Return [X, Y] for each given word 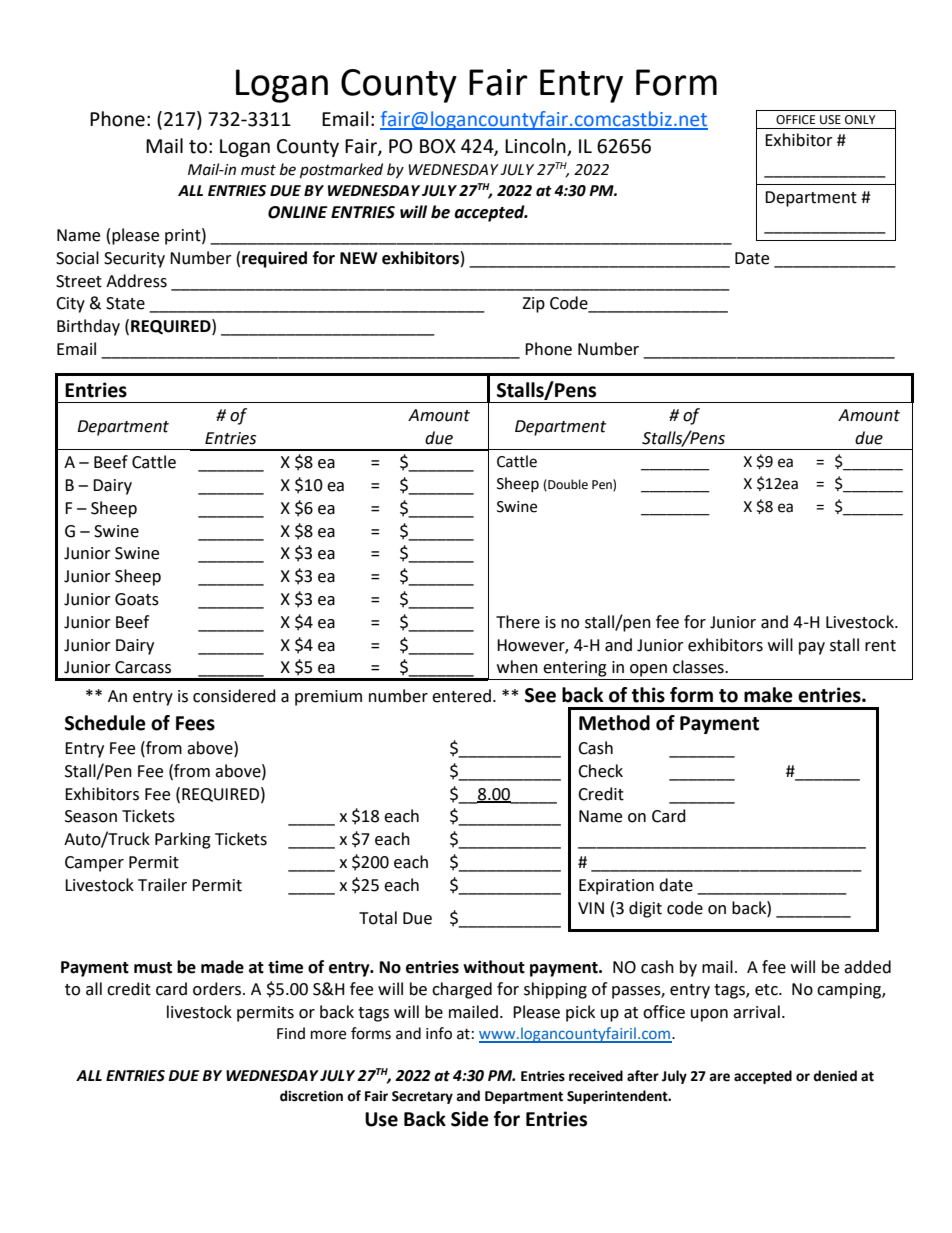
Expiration [616, 887]
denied [835, 1076]
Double [567, 485]
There [518, 622]
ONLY [860, 120]
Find [291, 1033]
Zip [533, 305]
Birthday [88, 327]
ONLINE [298, 212]
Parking [183, 840]
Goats [137, 599]
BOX [438, 146]
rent [880, 646]
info [439, 1033]
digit [645, 909]
